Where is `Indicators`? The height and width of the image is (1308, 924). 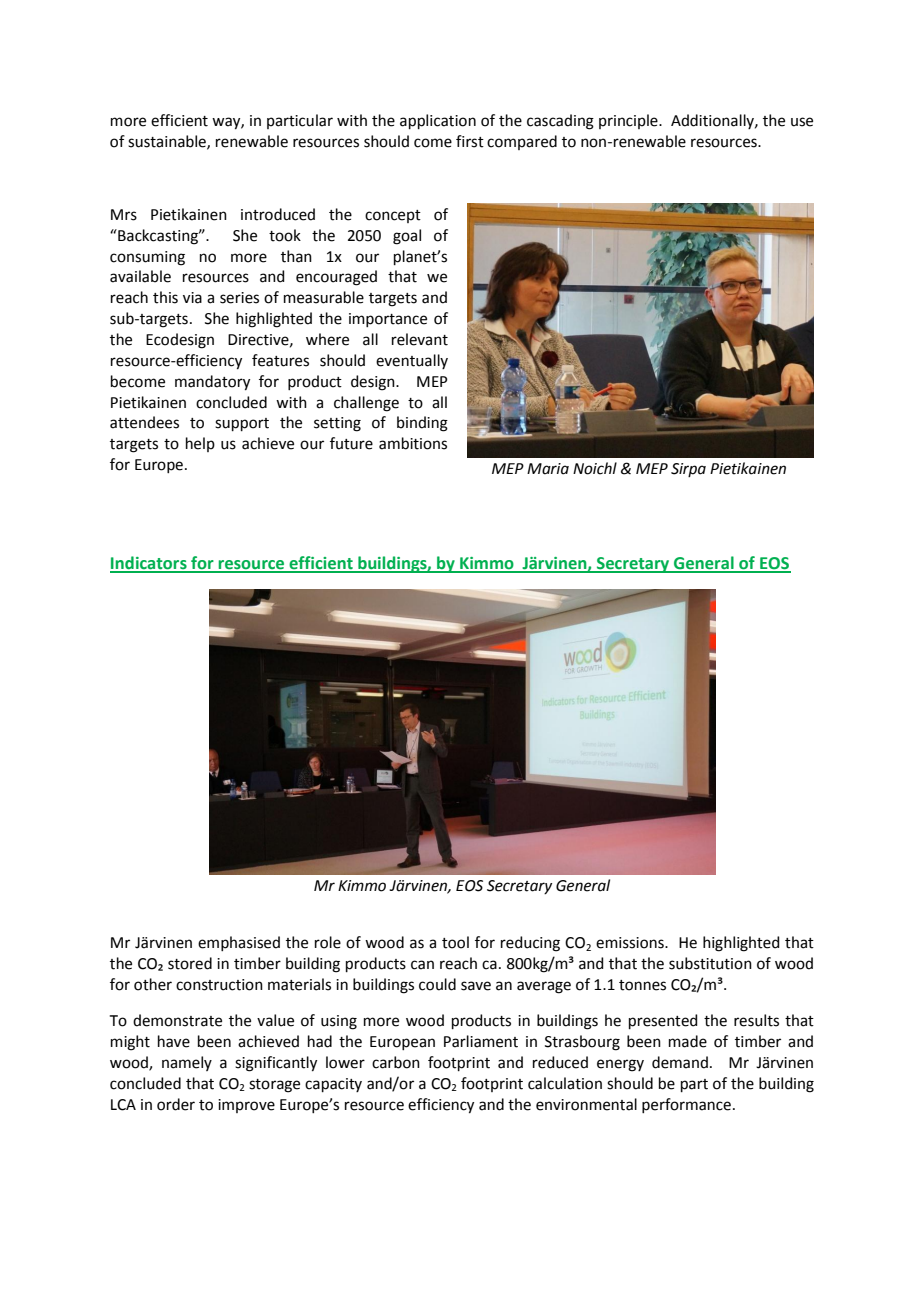 Indicators is located at coordinates (149, 564).
